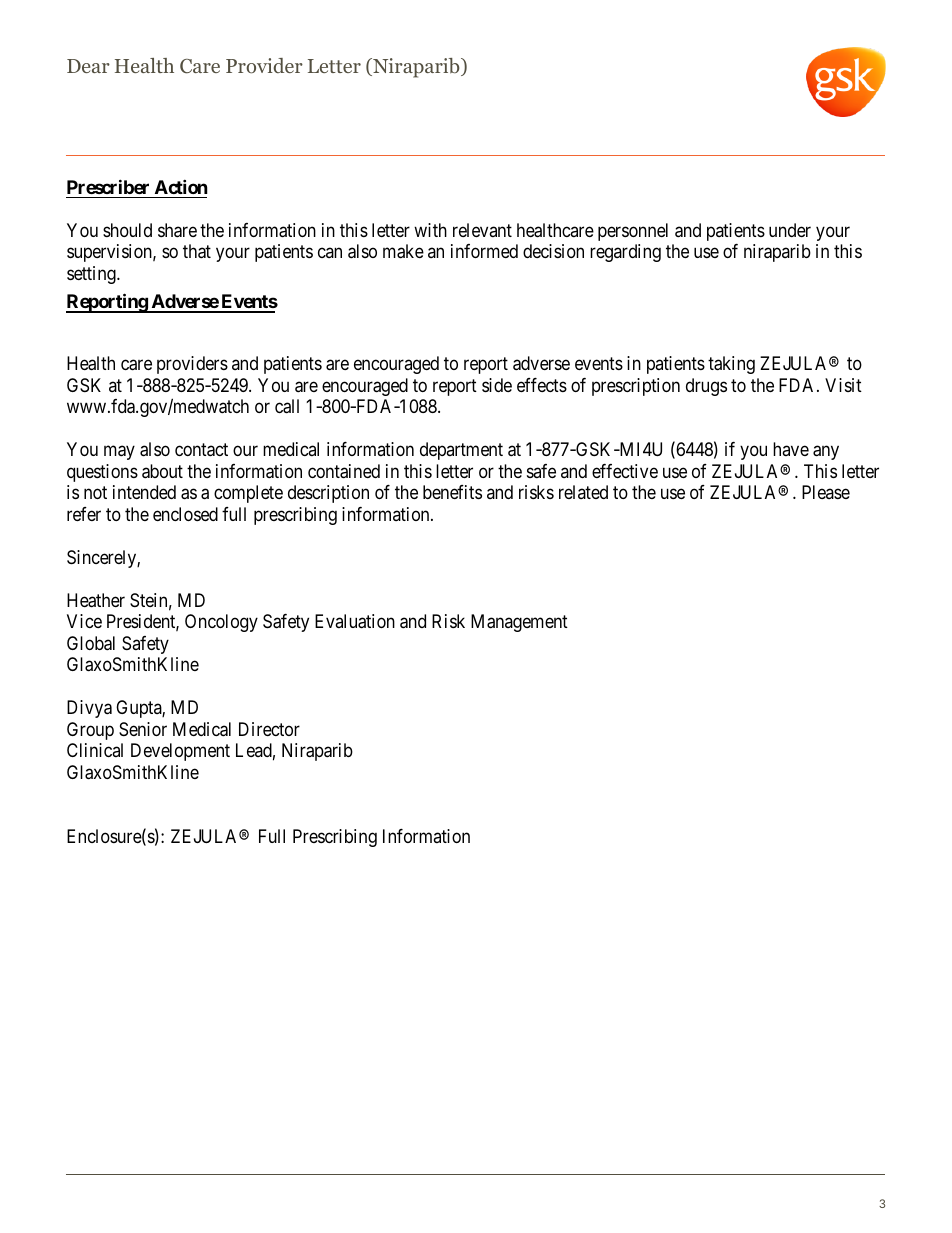 The image size is (952, 1233). What do you see at coordinates (482, 230) in the page?
I see `relevant` at bounding box center [482, 230].
